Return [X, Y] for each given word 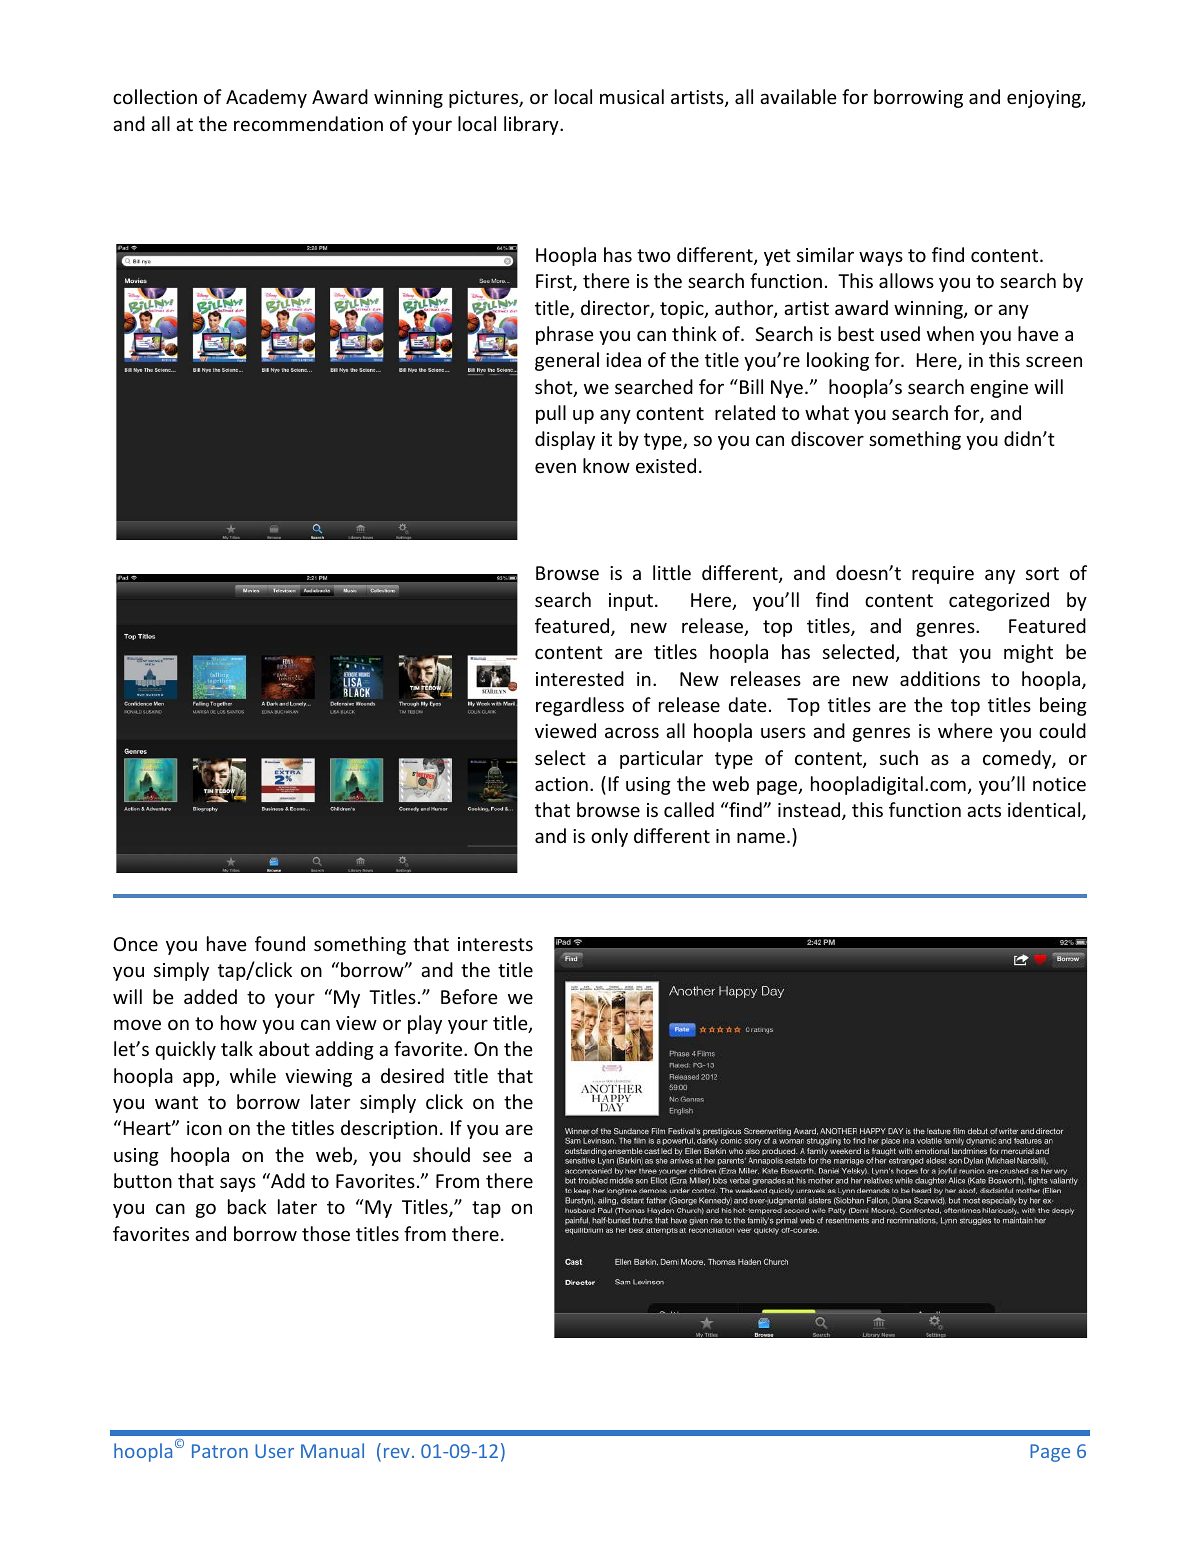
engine [999, 389]
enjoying [1045, 99]
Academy [266, 98]
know [606, 465]
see [497, 1156]
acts [984, 810]
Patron [220, 1451]
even [555, 467]
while [253, 1075]
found [280, 943]
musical [632, 96]
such [899, 757]
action [561, 784]
